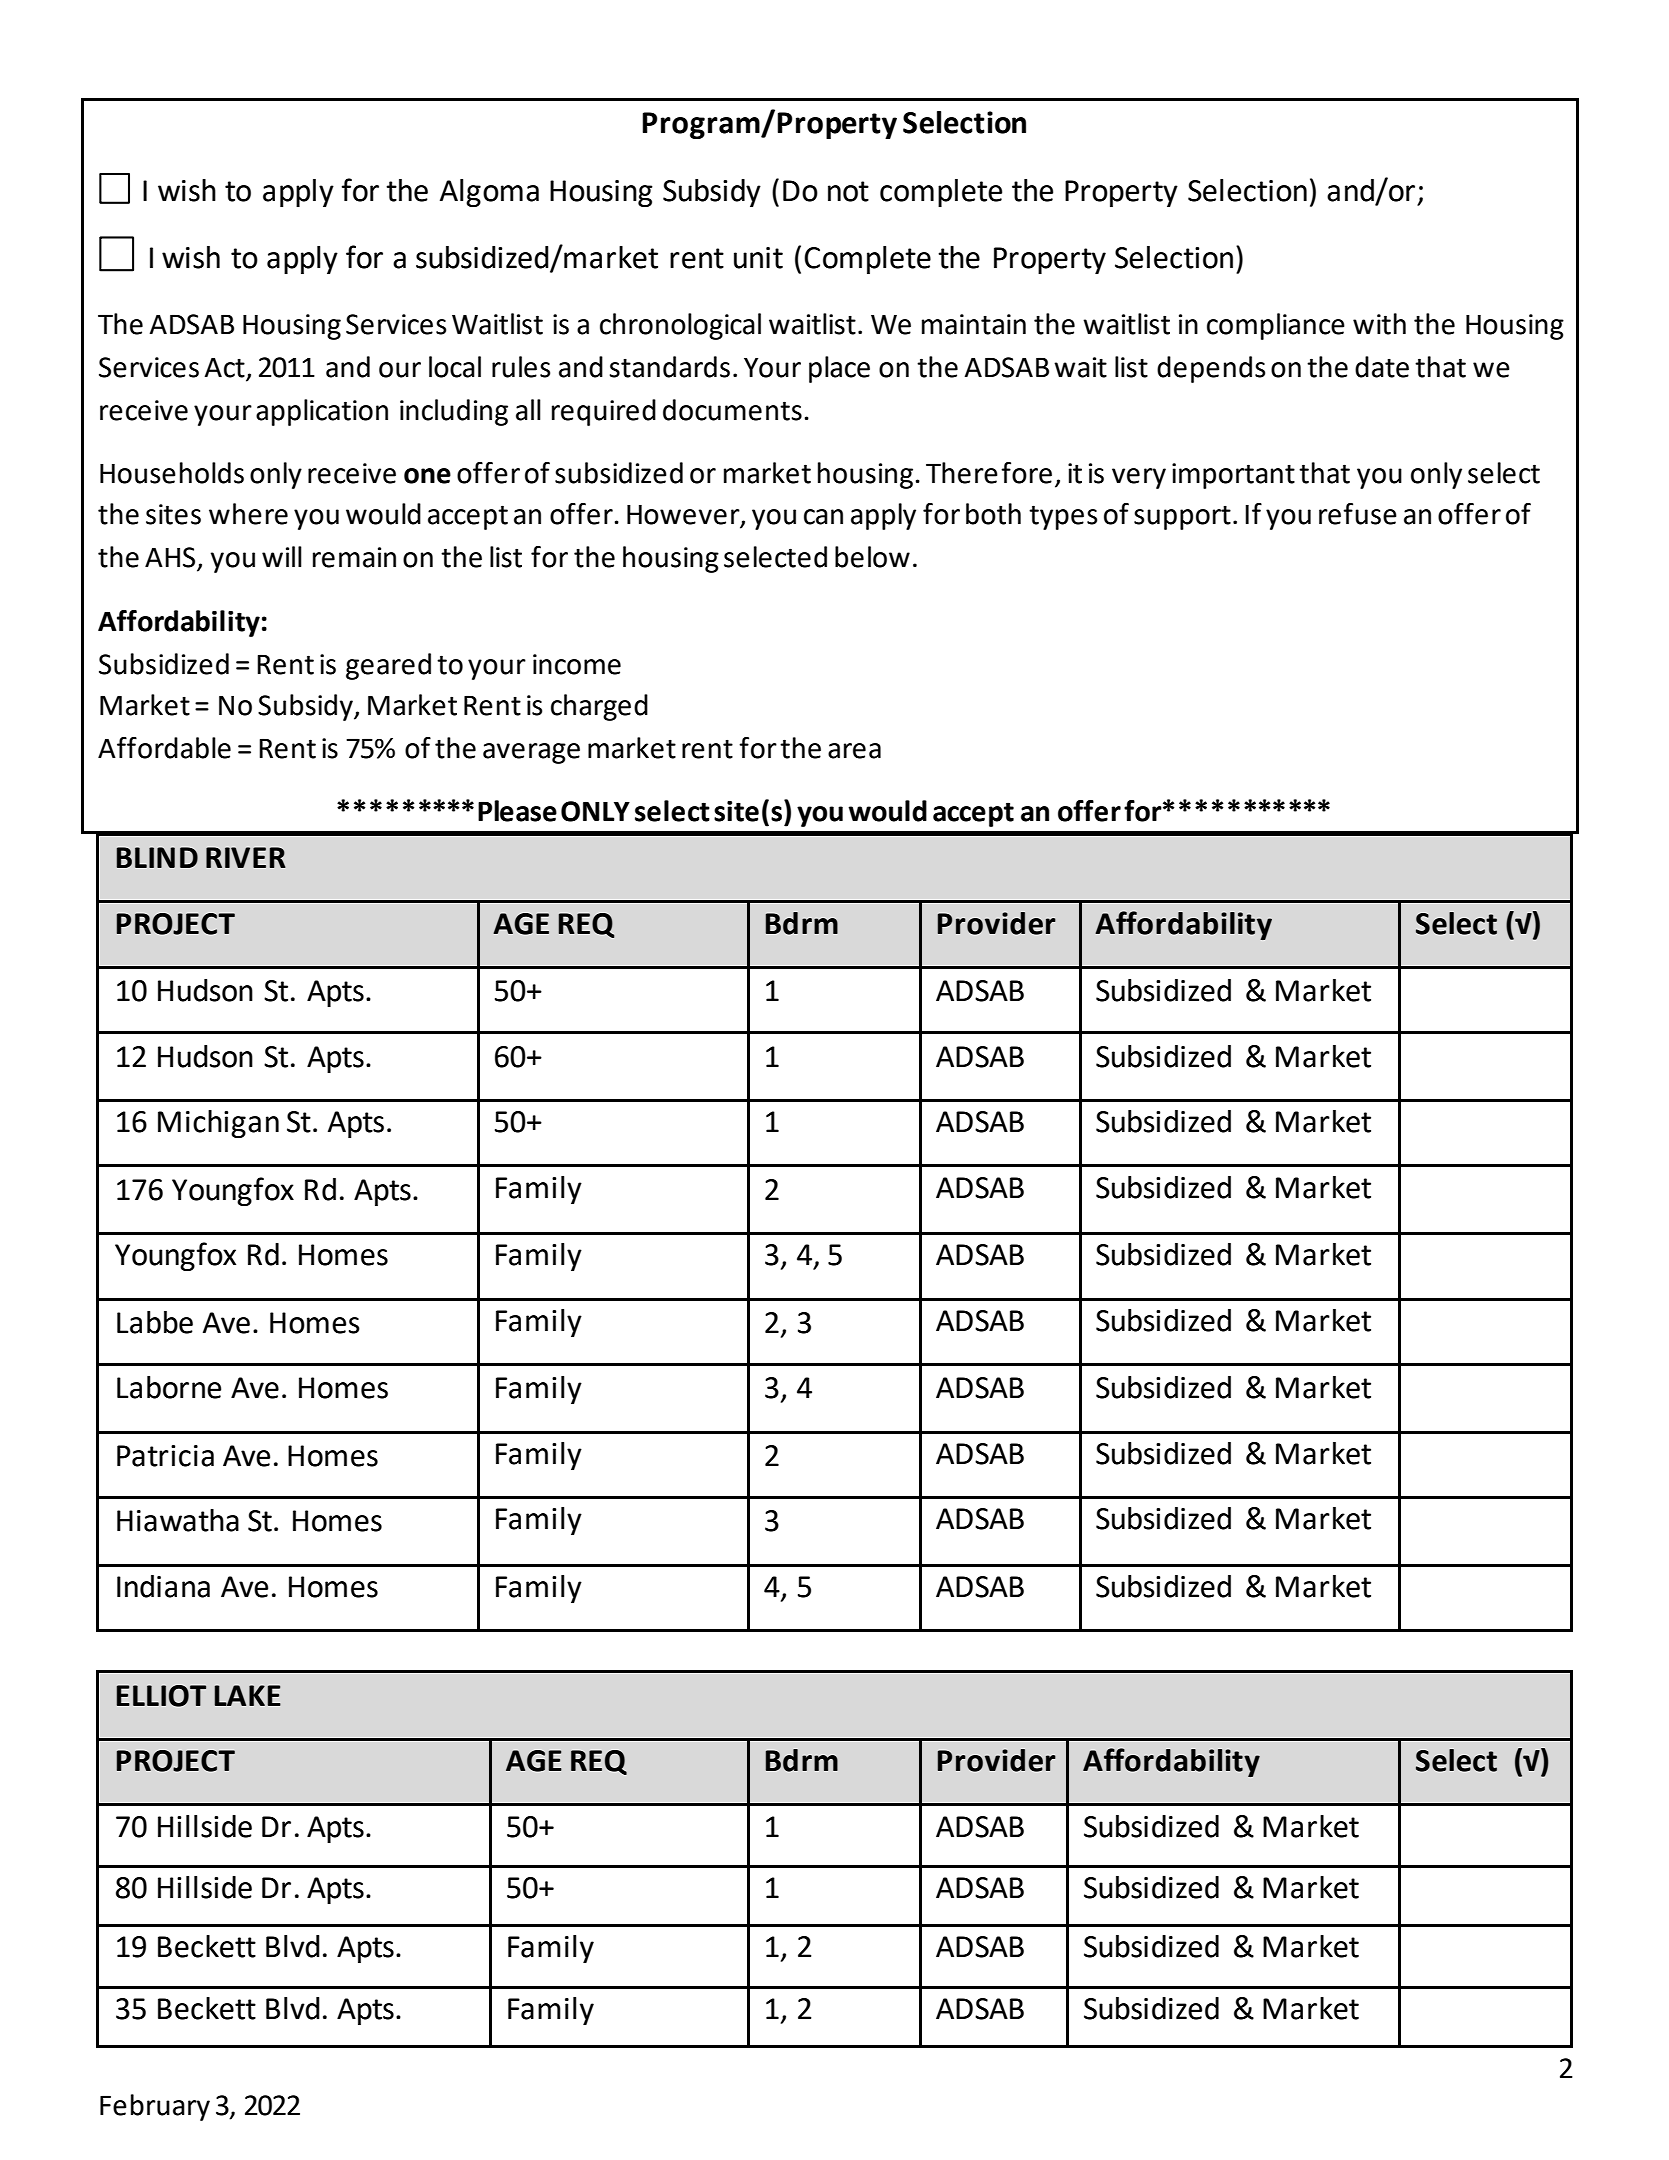 This screenshot has height=2160, width=1669. Describe the element at coordinates (155, 2107) in the screenshot. I see `February` at that location.
